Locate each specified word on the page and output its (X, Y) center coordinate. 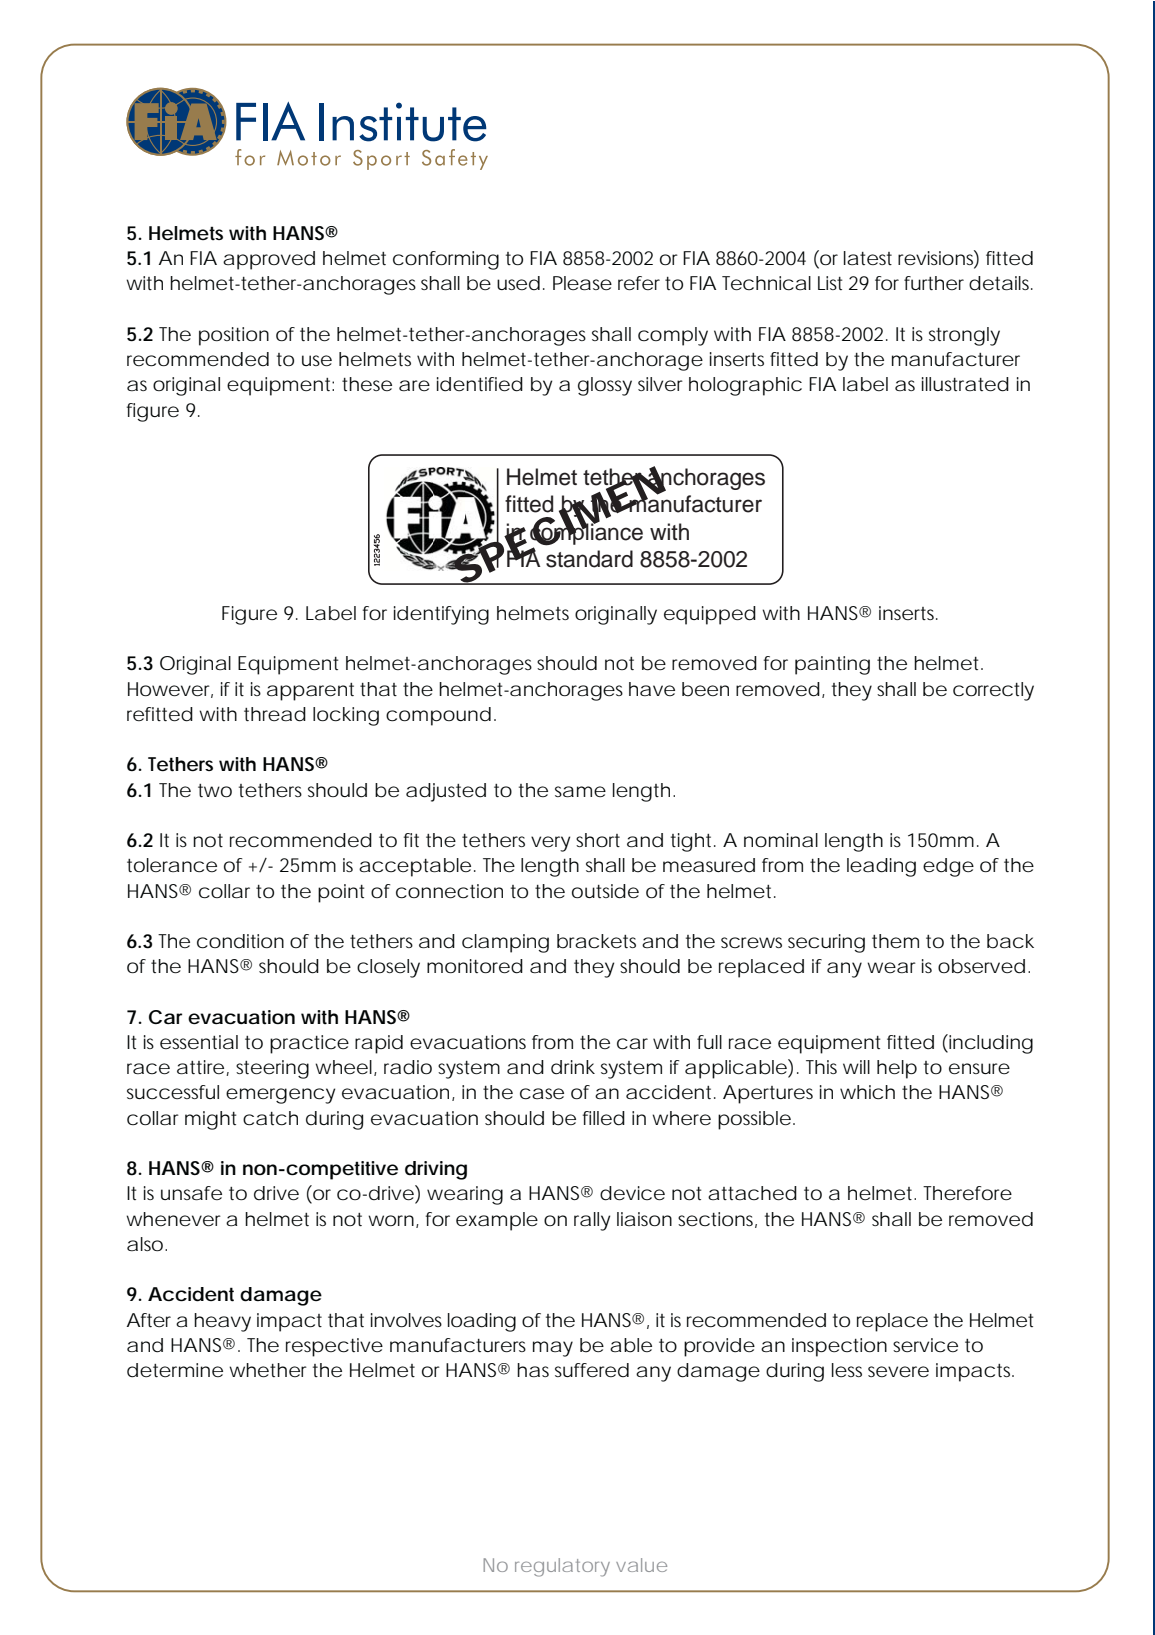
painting (832, 665)
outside (605, 891)
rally (592, 1221)
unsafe (191, 1193)
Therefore (967, 1193)
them (895, 941)
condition (240, 941)
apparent (310, 692)
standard (589, 559)
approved (269, 260)
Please (582, 283)
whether (268, 1370)
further (934, 283)
